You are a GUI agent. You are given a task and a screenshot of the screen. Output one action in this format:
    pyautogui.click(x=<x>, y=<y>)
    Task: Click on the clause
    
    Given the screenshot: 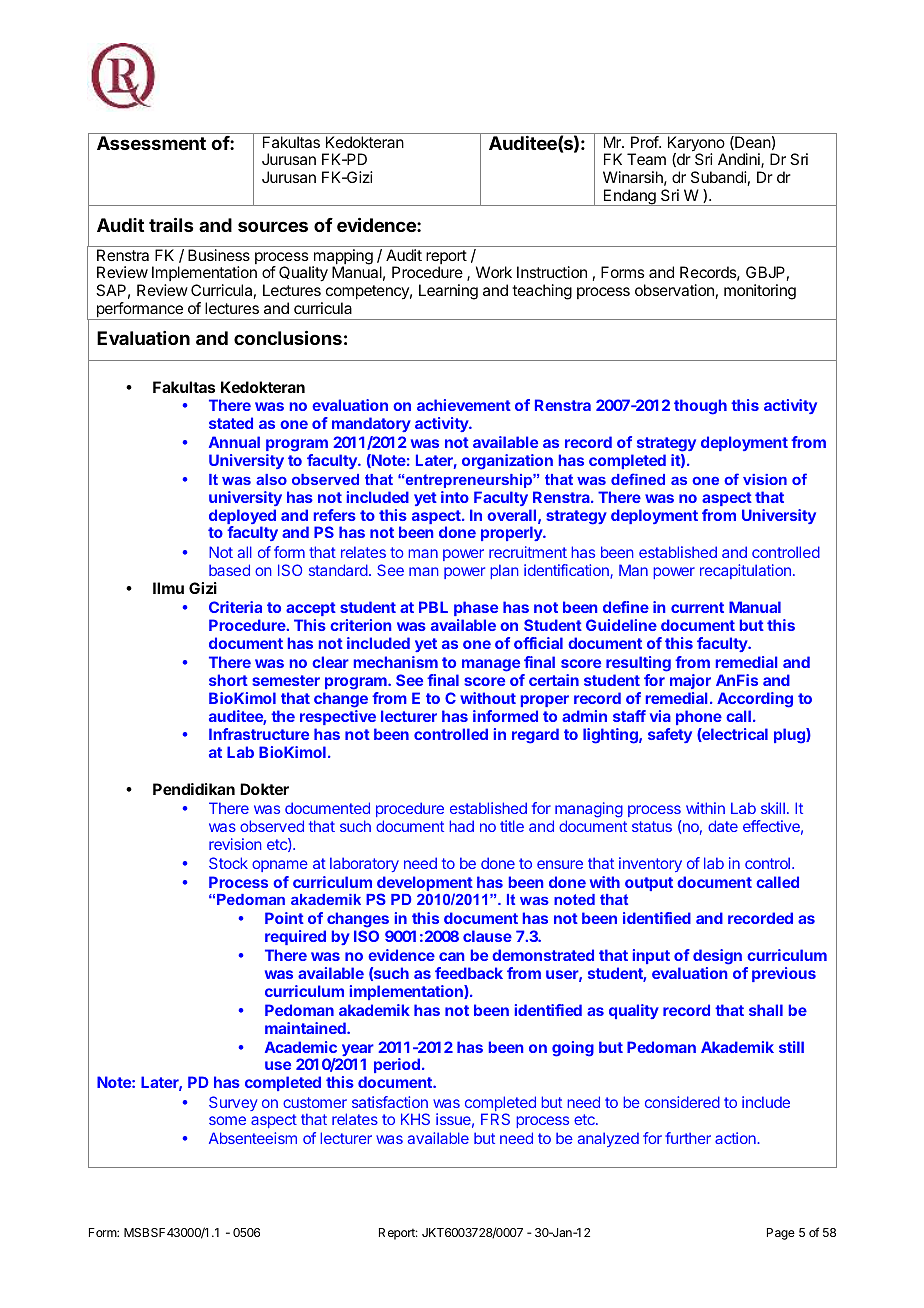 What is the action you would take?
    pyautogui.click(x=487, y=936)
